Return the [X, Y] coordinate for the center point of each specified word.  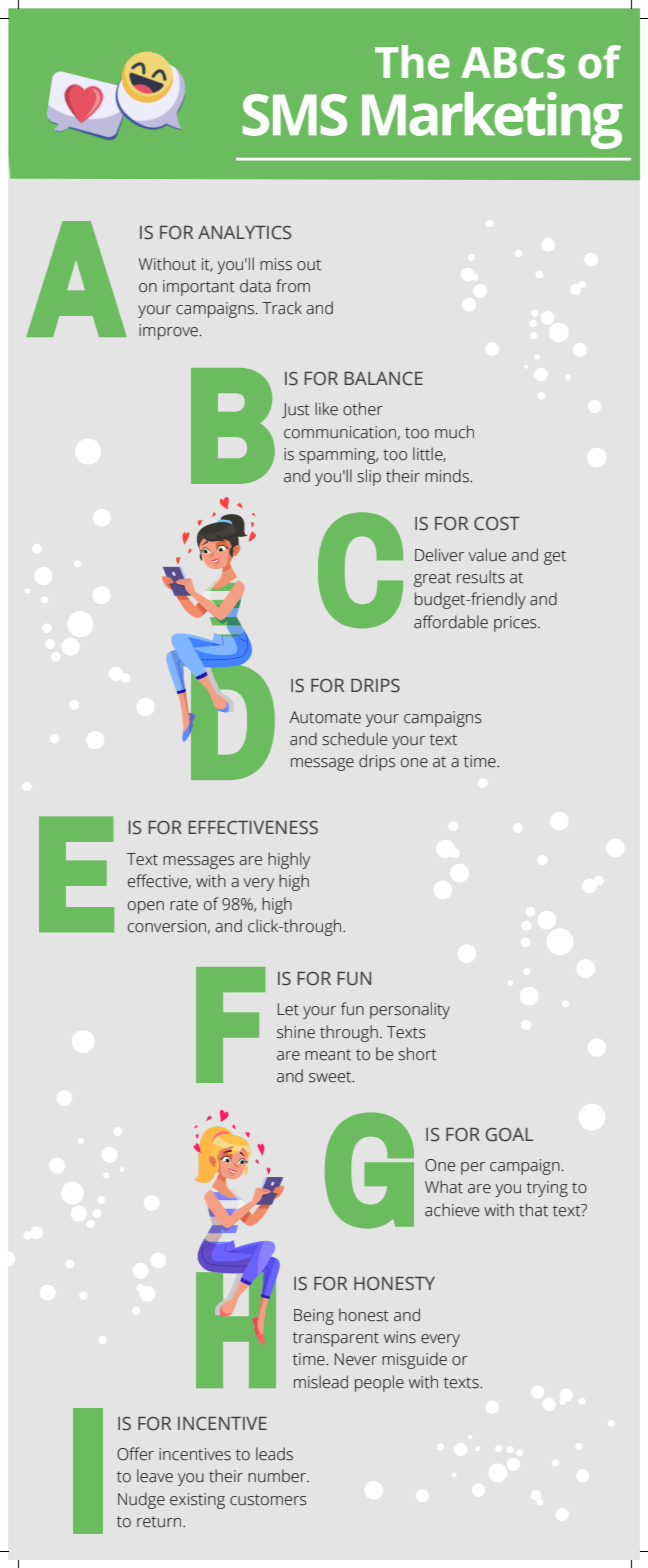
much [454, 432]
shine [296, 1032]
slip [369, 477]
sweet [331, 1077]
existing [197, 1501]
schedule [354, 739]
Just [296, 410]
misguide [414, 1360]
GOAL [509, 1135]
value [487, 555]
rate [184, 905]
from [293, 286]
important [199, 288]
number [278, 1476]
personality [410, 1010]
